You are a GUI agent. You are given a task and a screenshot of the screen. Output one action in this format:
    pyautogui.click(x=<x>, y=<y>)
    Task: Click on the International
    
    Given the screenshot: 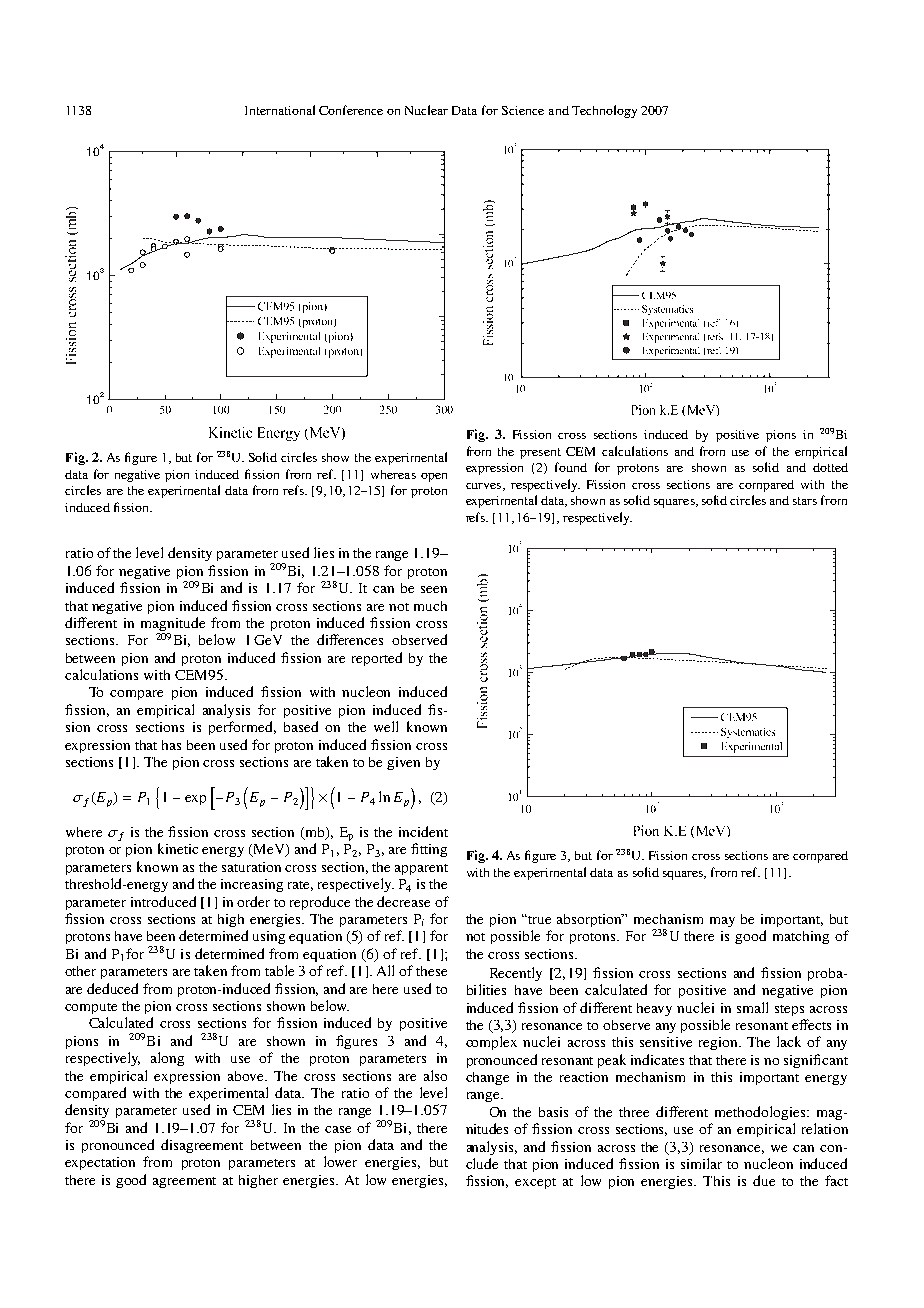 What is the action you would take?
    pyautogui.click(x=280, y=110)
